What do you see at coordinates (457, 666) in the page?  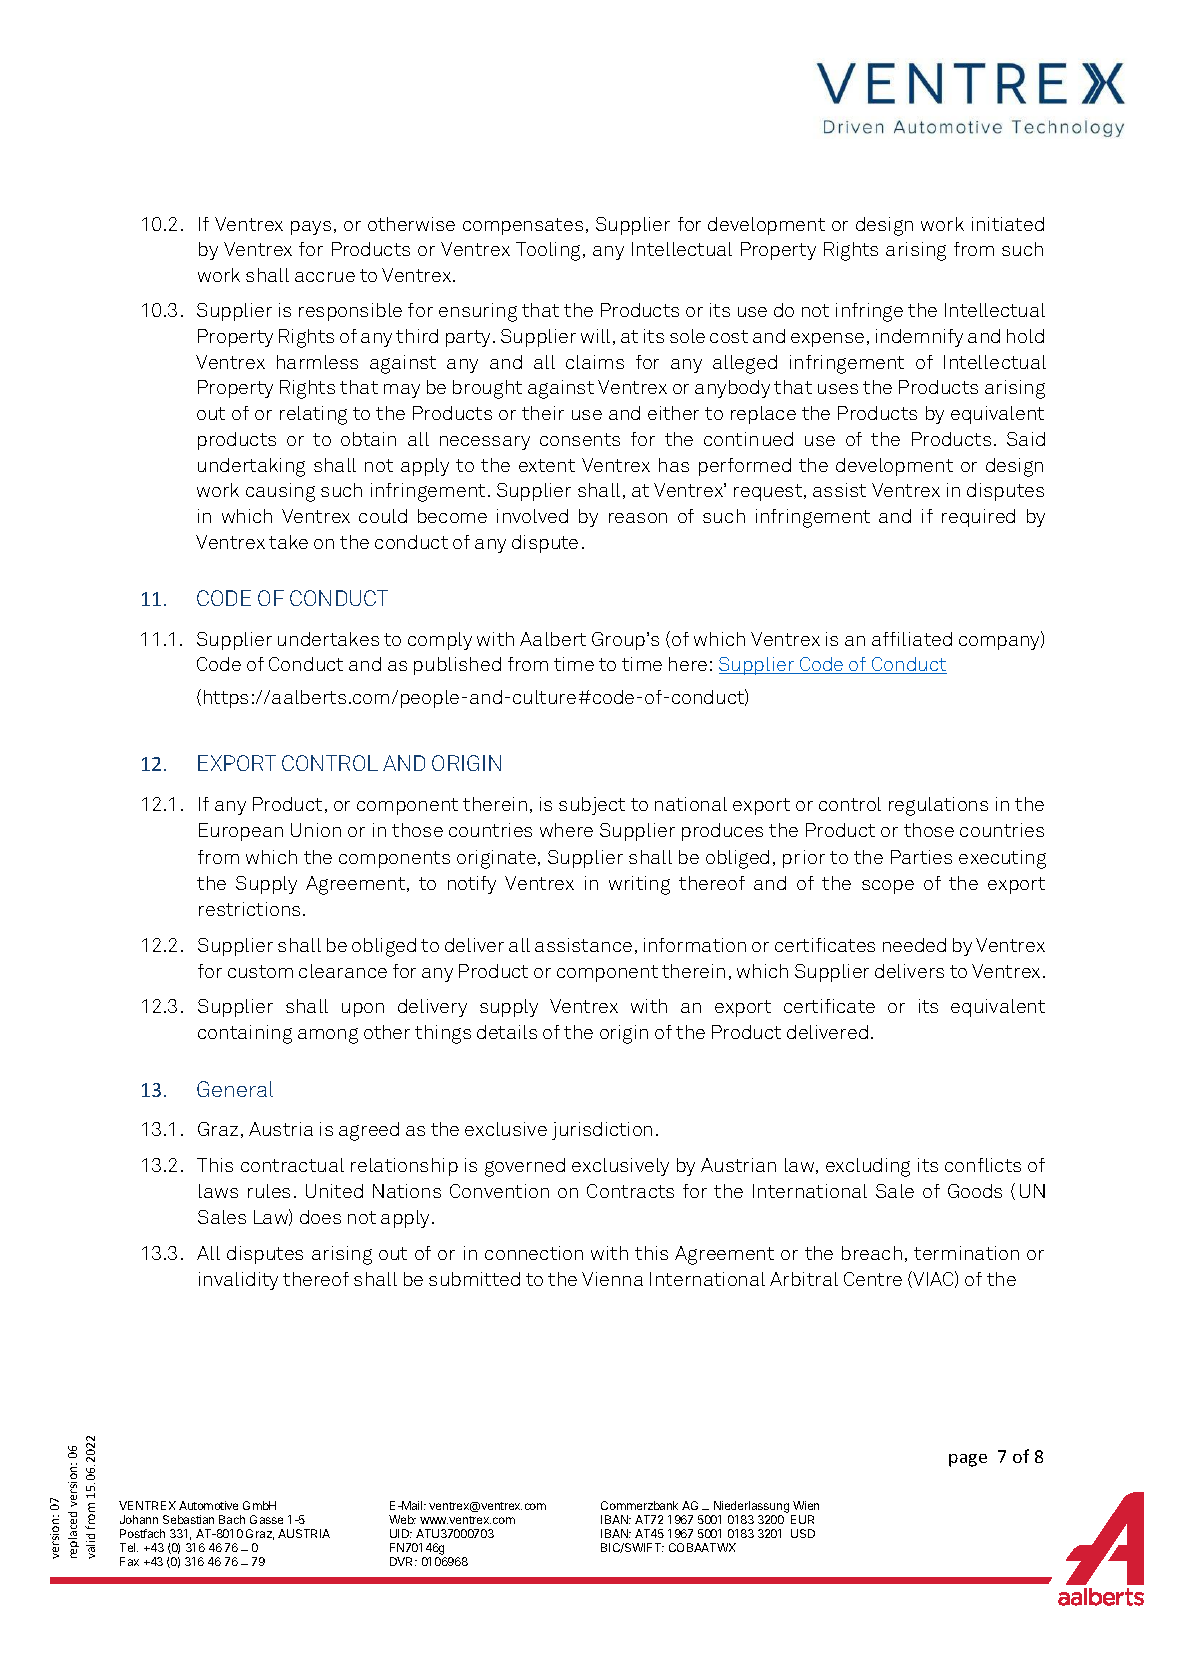 I see `published` at bounding box center [457, 666].
